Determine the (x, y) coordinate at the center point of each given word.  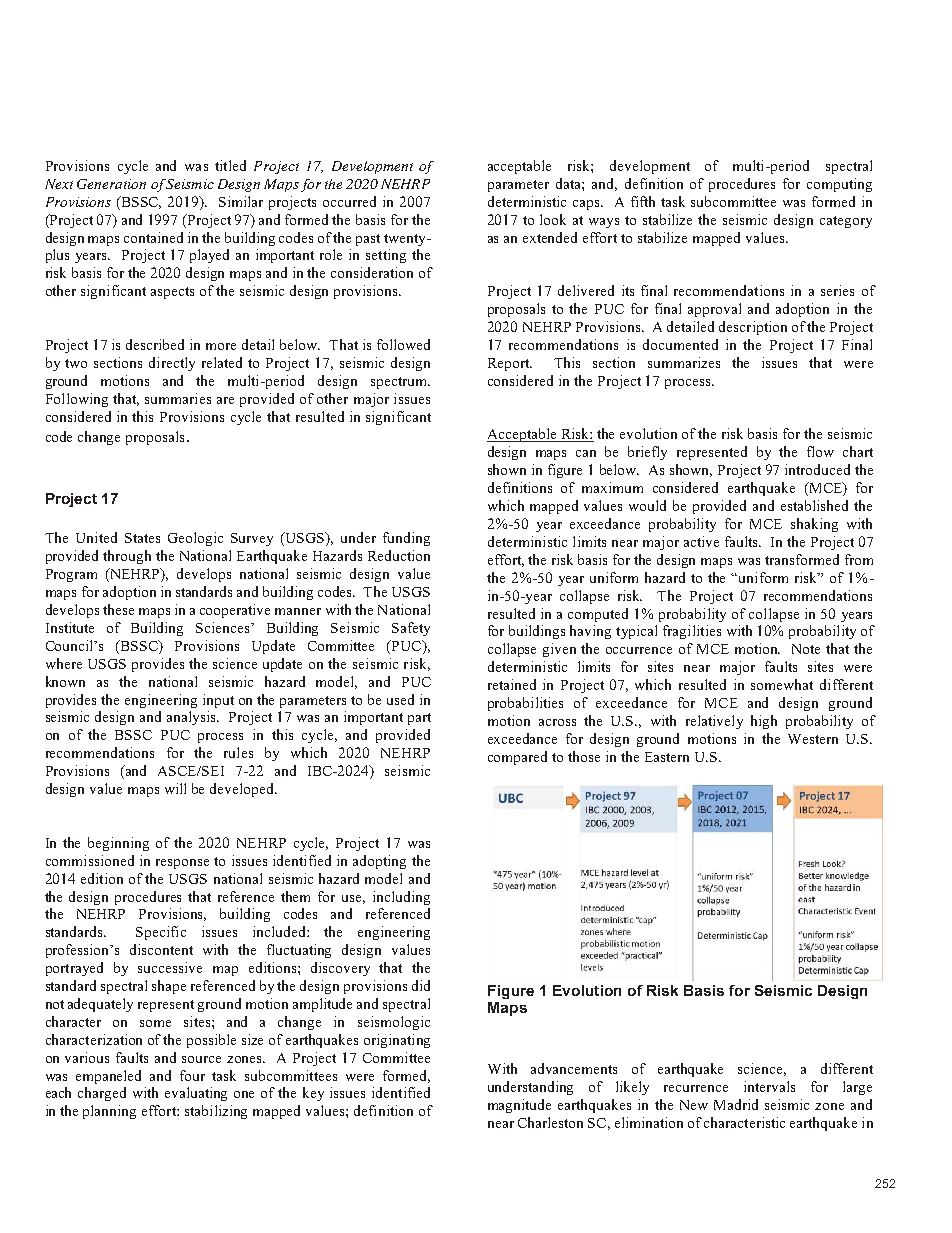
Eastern (667, 757)
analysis (192, 718)
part (419, 719)
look (553, 219)
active (701, 541)
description (753, 328)
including (401, 898)
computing (839, 185)
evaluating (196, 1094)
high (764, 722)
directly (172, 364)
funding (406, 539)
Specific (161, 933)
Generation (111, 184)
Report (510, 364)
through (127, 557)
